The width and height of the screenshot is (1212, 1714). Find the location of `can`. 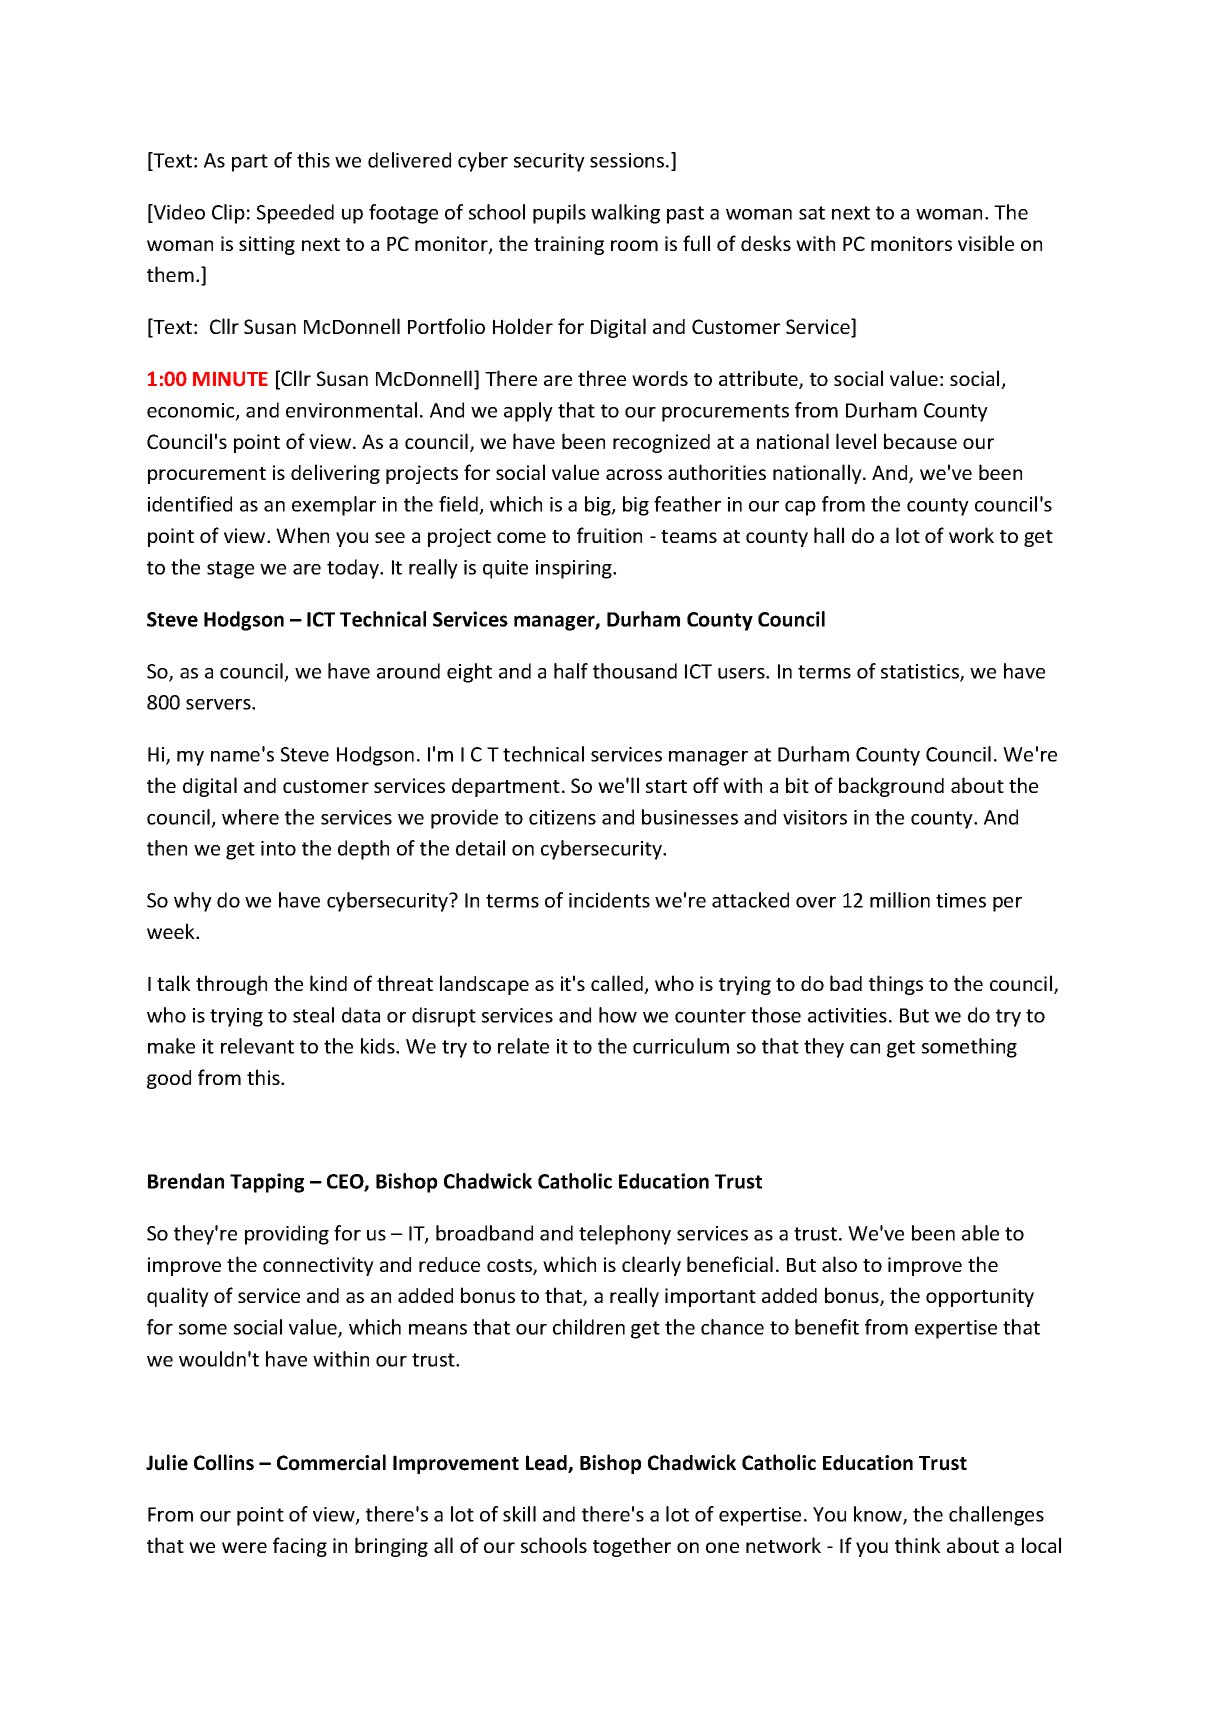

can is located at coordinates (865, 1048).
